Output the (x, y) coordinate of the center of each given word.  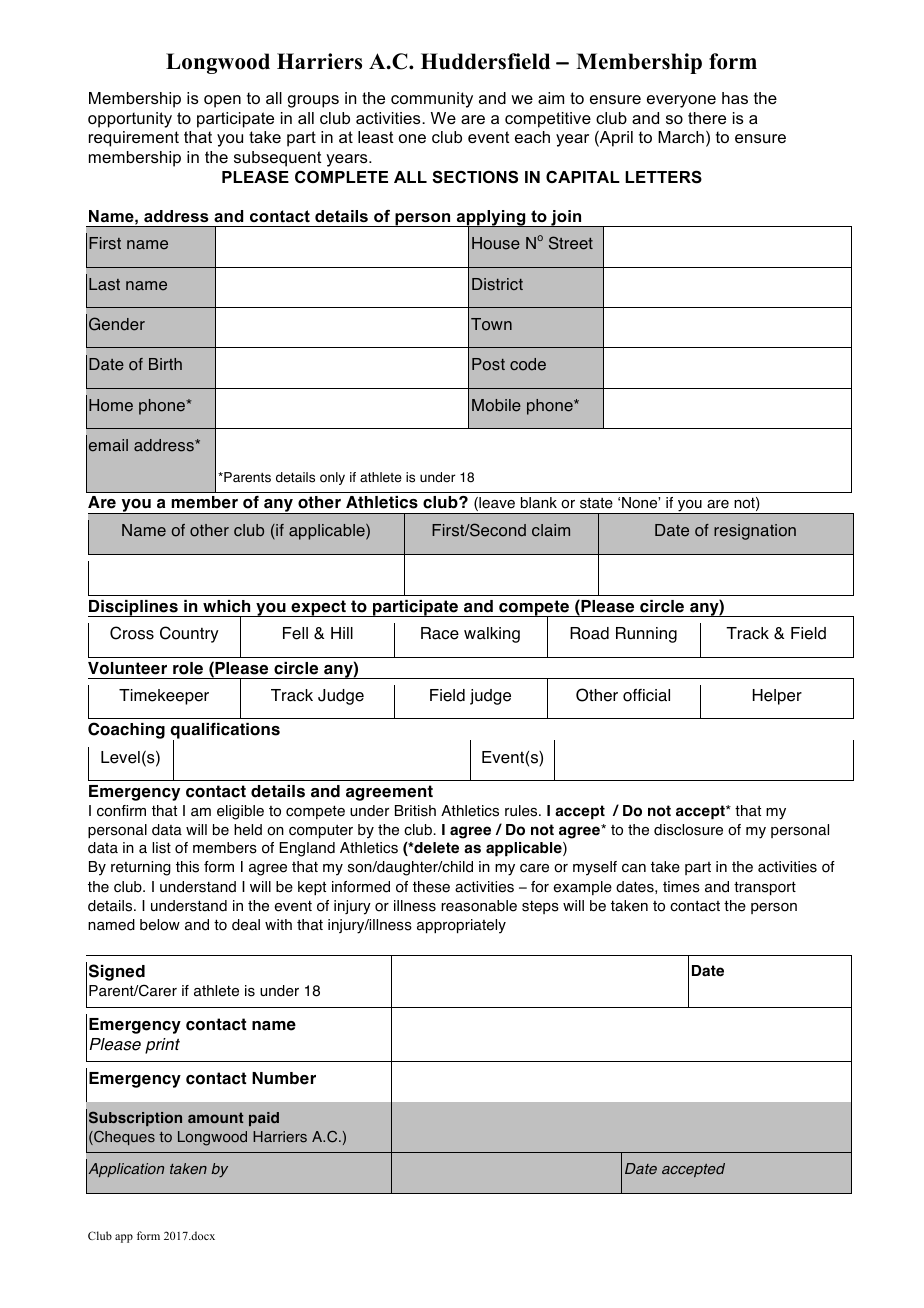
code (528, 364)
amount (215, 1118)
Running (646, 635)
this (187, 867)
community (432, 100)
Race (440, 633)
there (707, 118)
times (681, 887)
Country (189, 634)
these (431, 887)
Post (488, 364)
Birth (165, 364)
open (222, 101)
